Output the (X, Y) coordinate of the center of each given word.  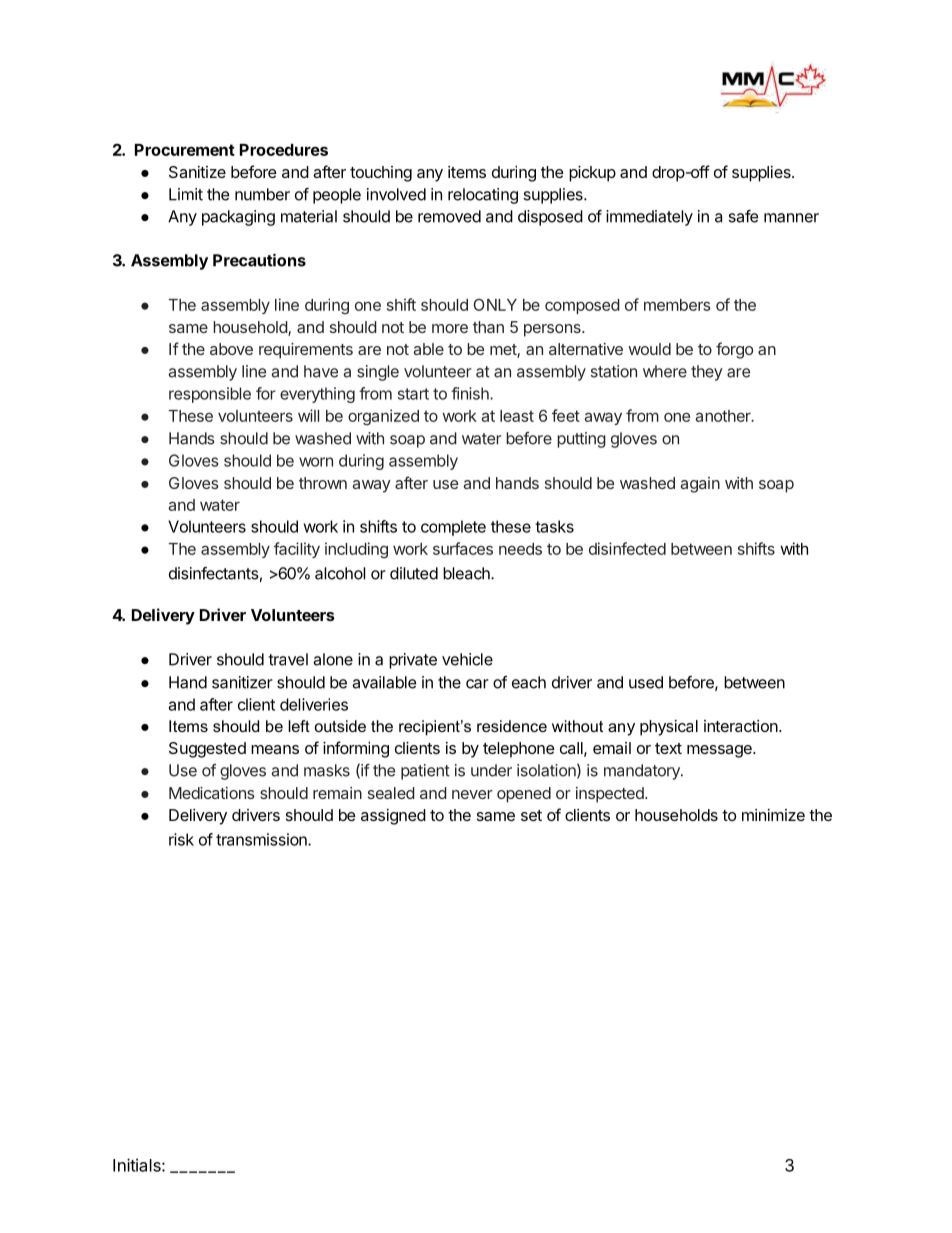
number (262, 194)
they (707, 373)
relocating (483, 196)
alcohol (340, 573)
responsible (210, 395)
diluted (414, 573)
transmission (262, 839)
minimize (773, 815)
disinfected (627, 548)
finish (471, 393)
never (472, 794)
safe (743, 216)
